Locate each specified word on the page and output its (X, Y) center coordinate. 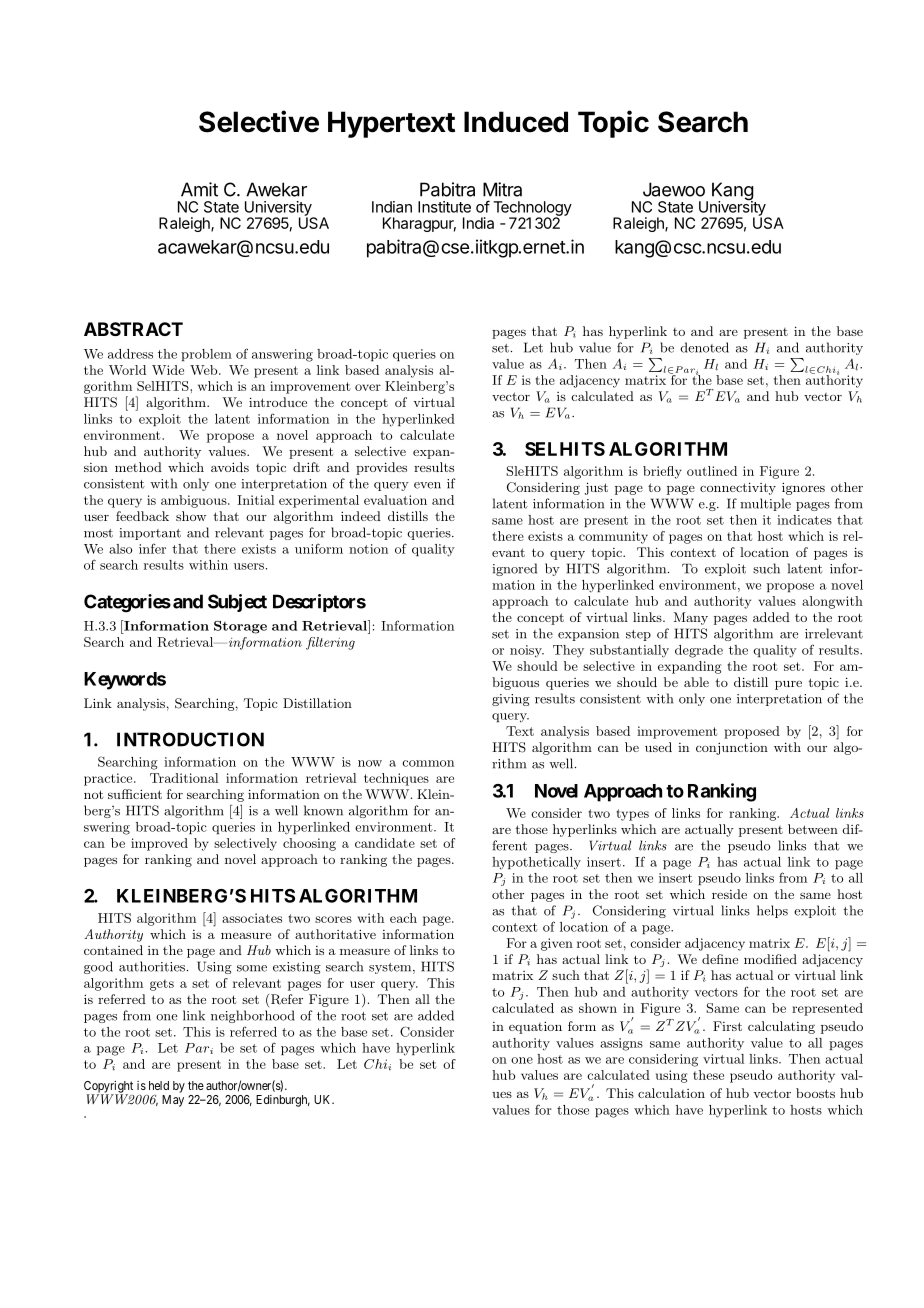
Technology (532, 209)
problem (206, 355)
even (427, 485)
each (403, 918)
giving (511, 700)
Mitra (502, 189)
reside (729, 894)
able (696, 682)
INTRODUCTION (190, 739)
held (159, 1085)
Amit (199, 189)
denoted (704, 347)
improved (159, 844)
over (368, 387)
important (150, 534)
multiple (765, 504)
